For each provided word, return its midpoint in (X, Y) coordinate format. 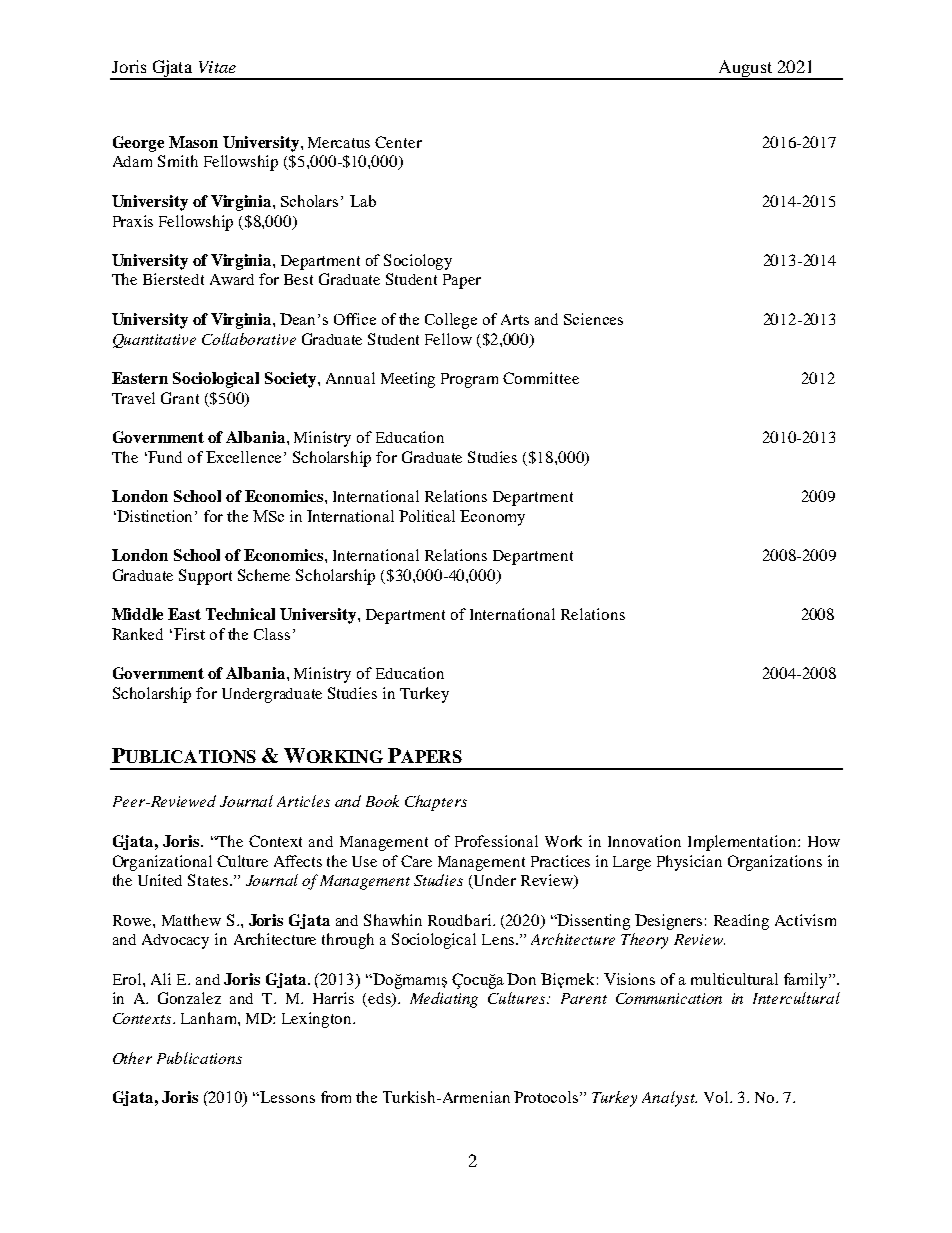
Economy (492, 518)
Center (398, 142)
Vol (717, 1097)
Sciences (593, 319)
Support (205, 577)
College (451, 321)
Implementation (742, 843)
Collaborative (249, 339)
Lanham (210, 1018)
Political (427, 516)
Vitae (217, 67)
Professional (496, 841)
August (745, 69)
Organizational (162, 863)
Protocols (547, 1097)
